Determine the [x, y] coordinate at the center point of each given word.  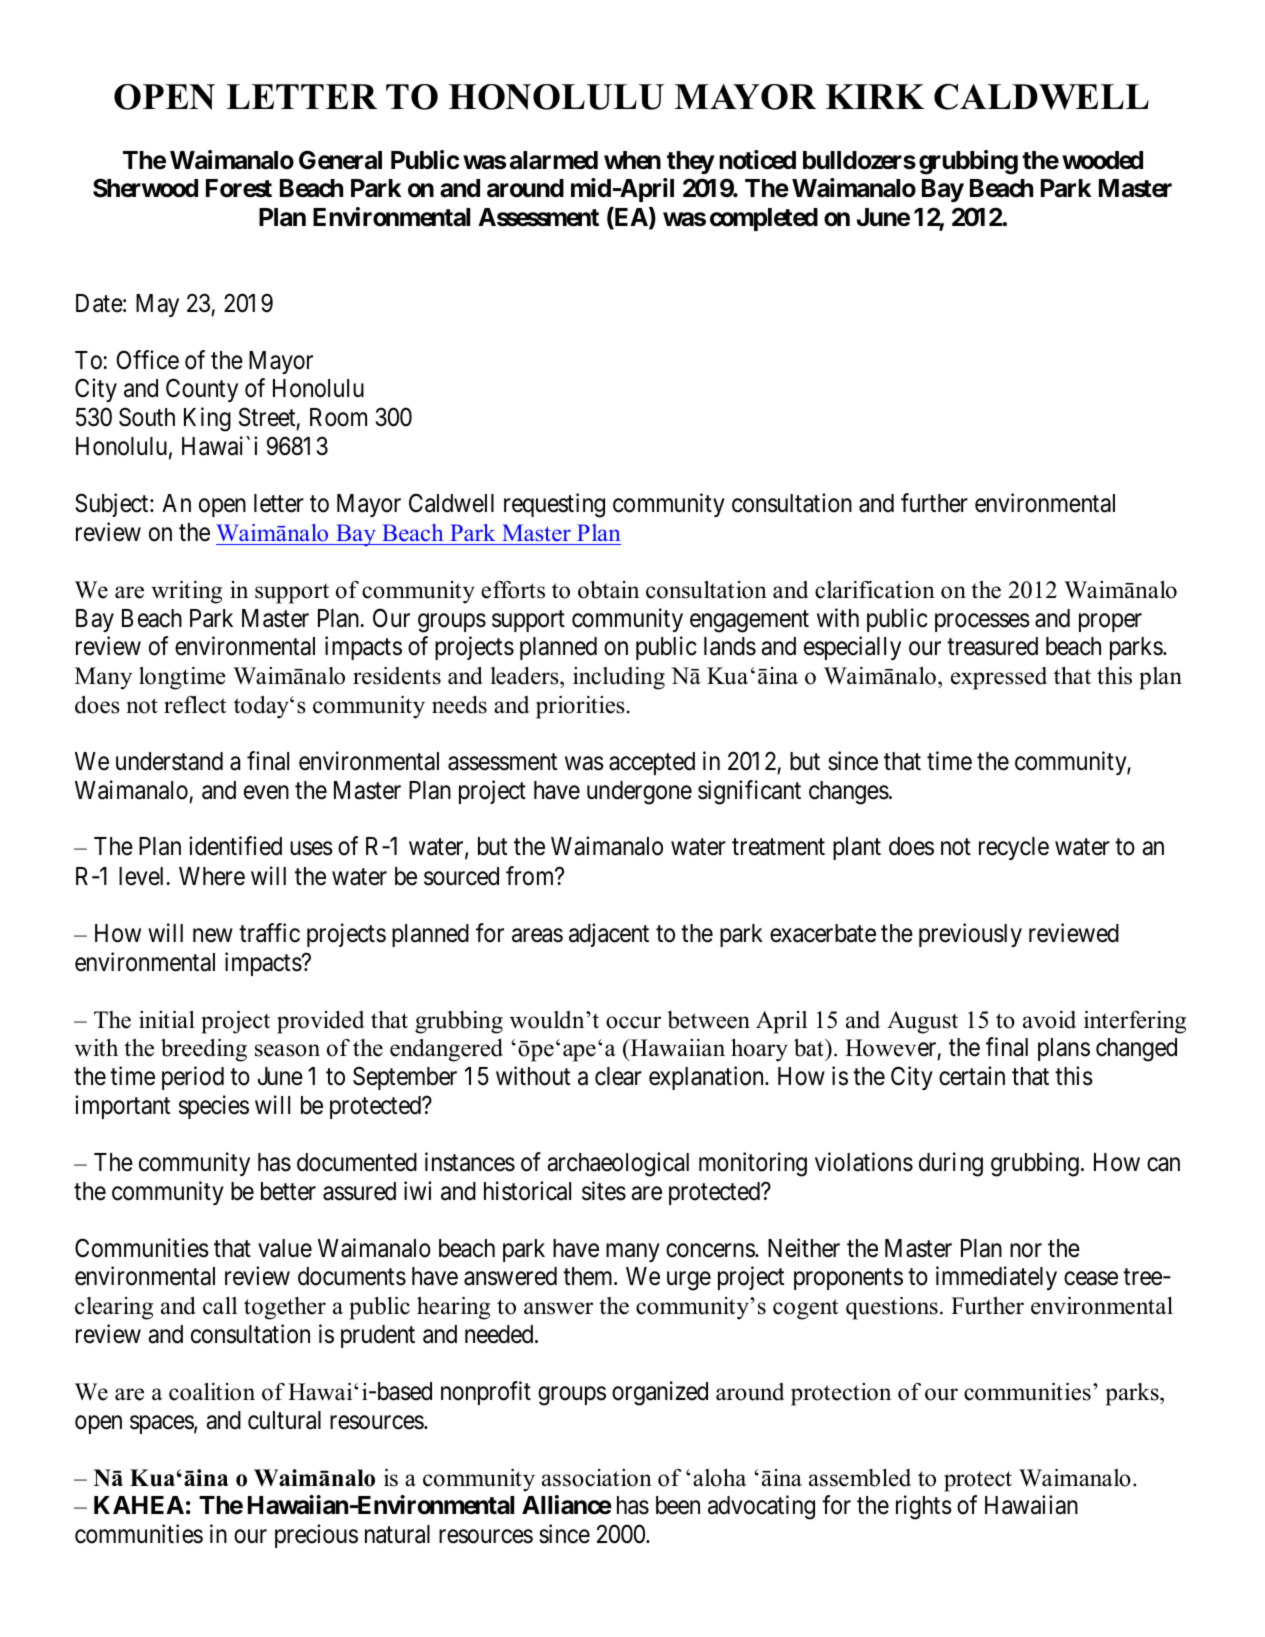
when [632, 160]
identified [235, 846]
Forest [239, 188]
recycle [1014, 848]
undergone [639, 793]
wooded [1102, 160]
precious [316, 1536]
